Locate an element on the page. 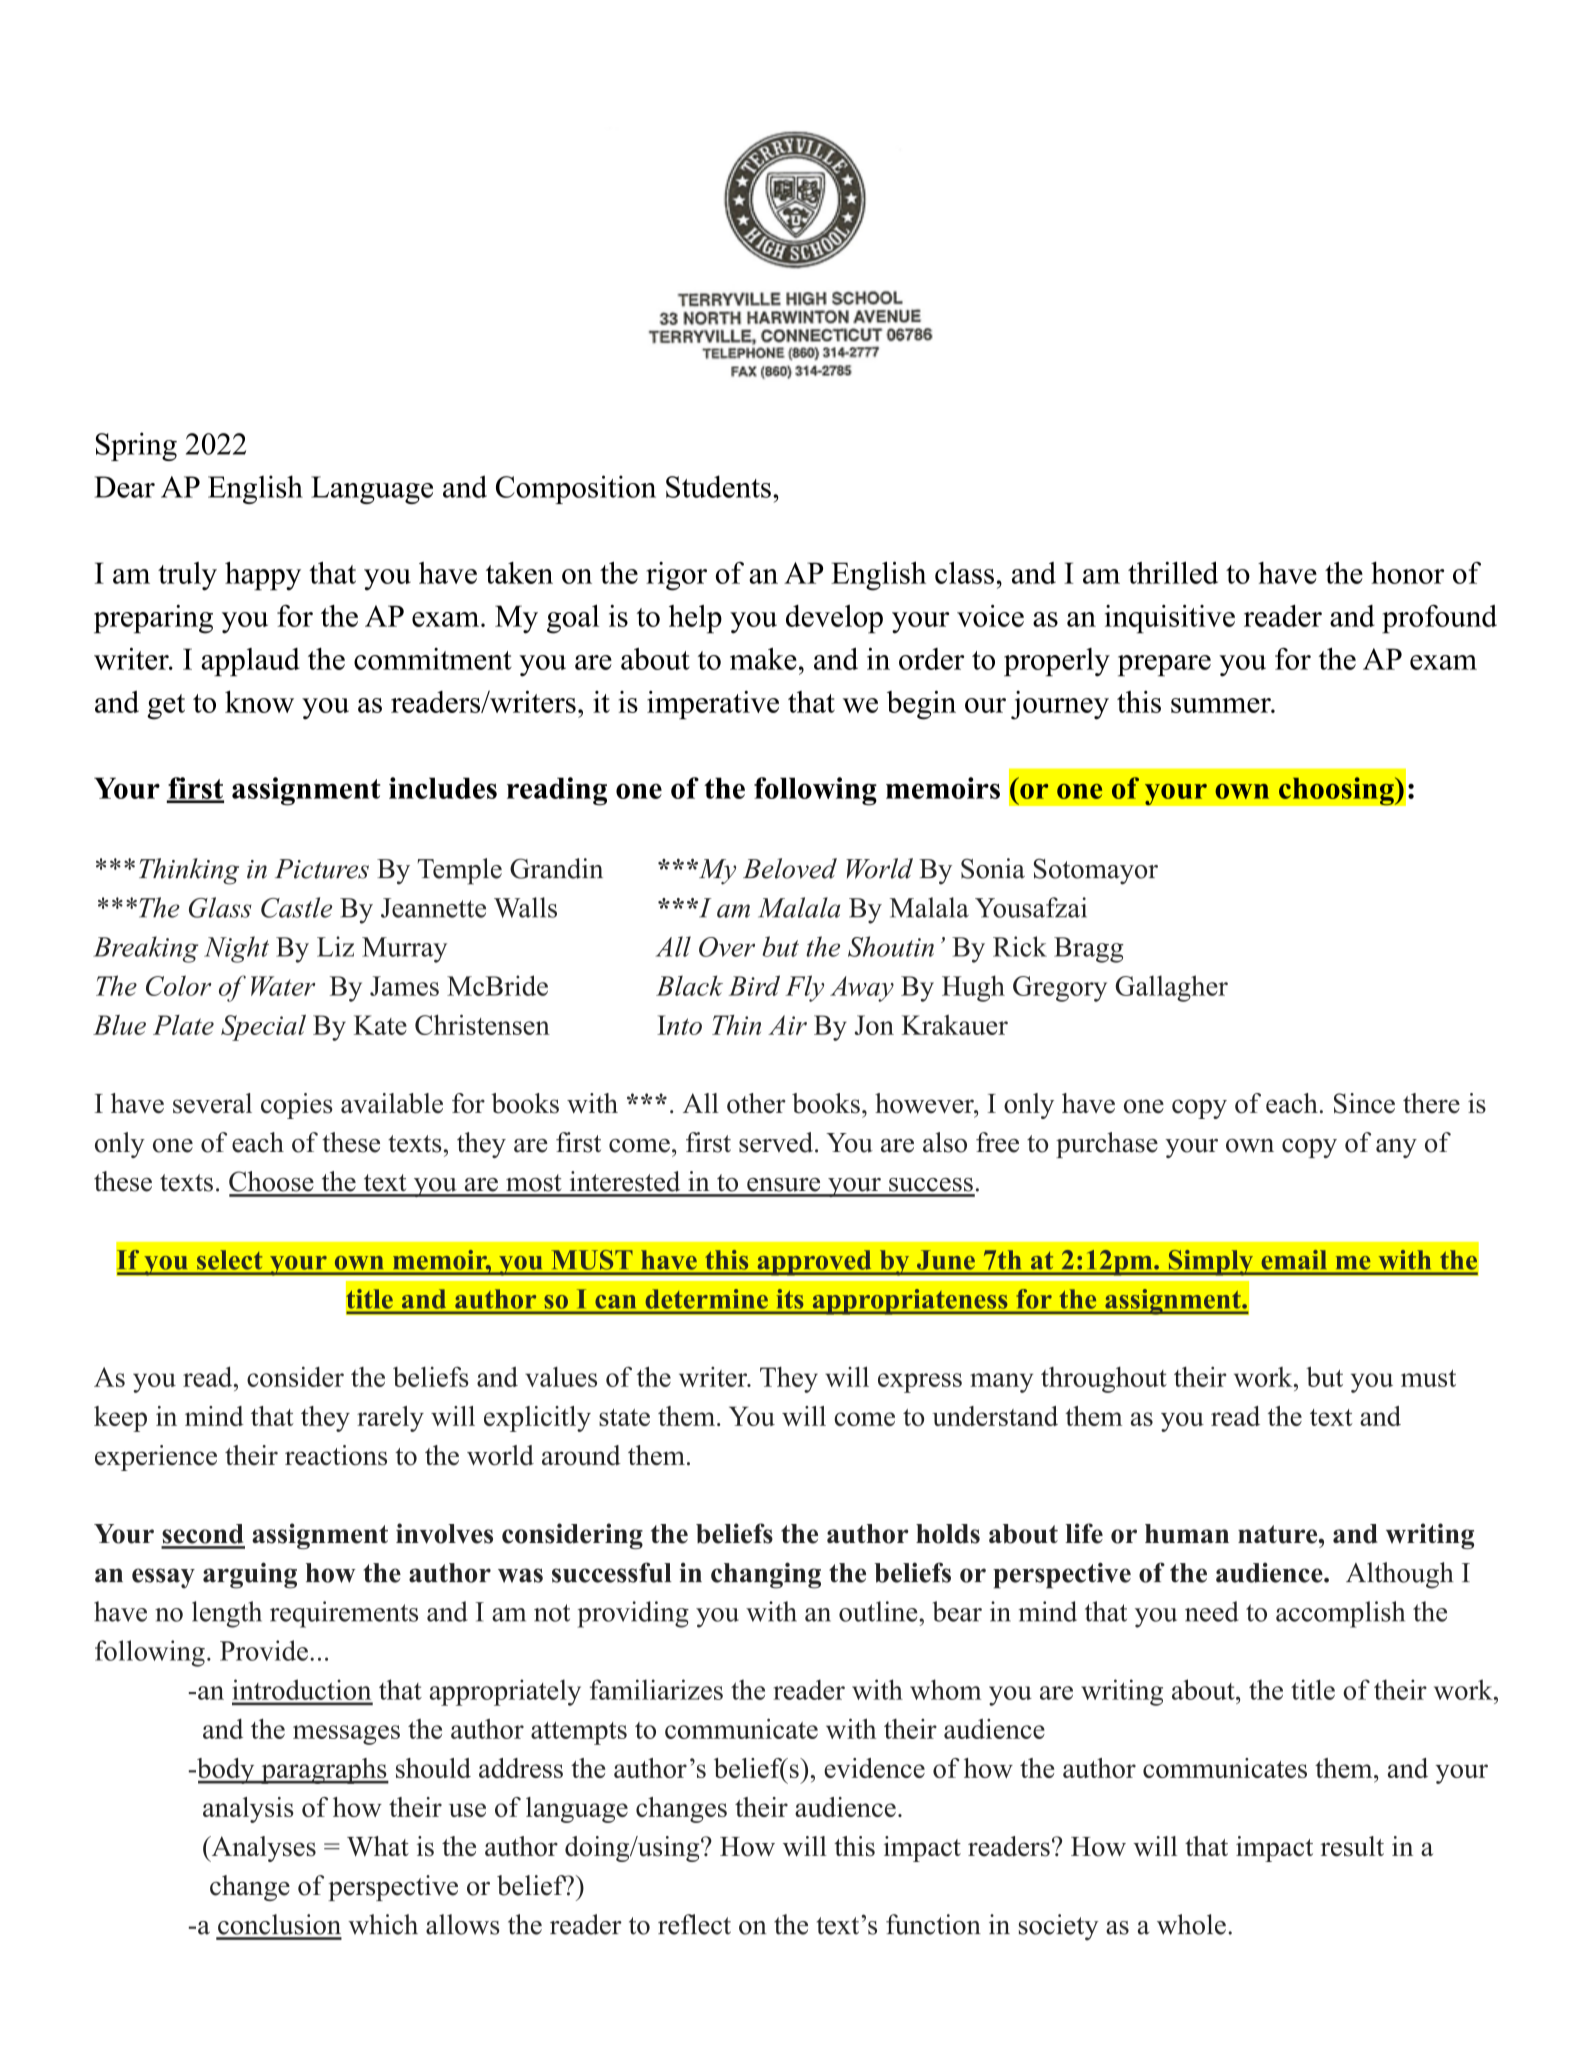  Over is located at coordinates (727, 947).
